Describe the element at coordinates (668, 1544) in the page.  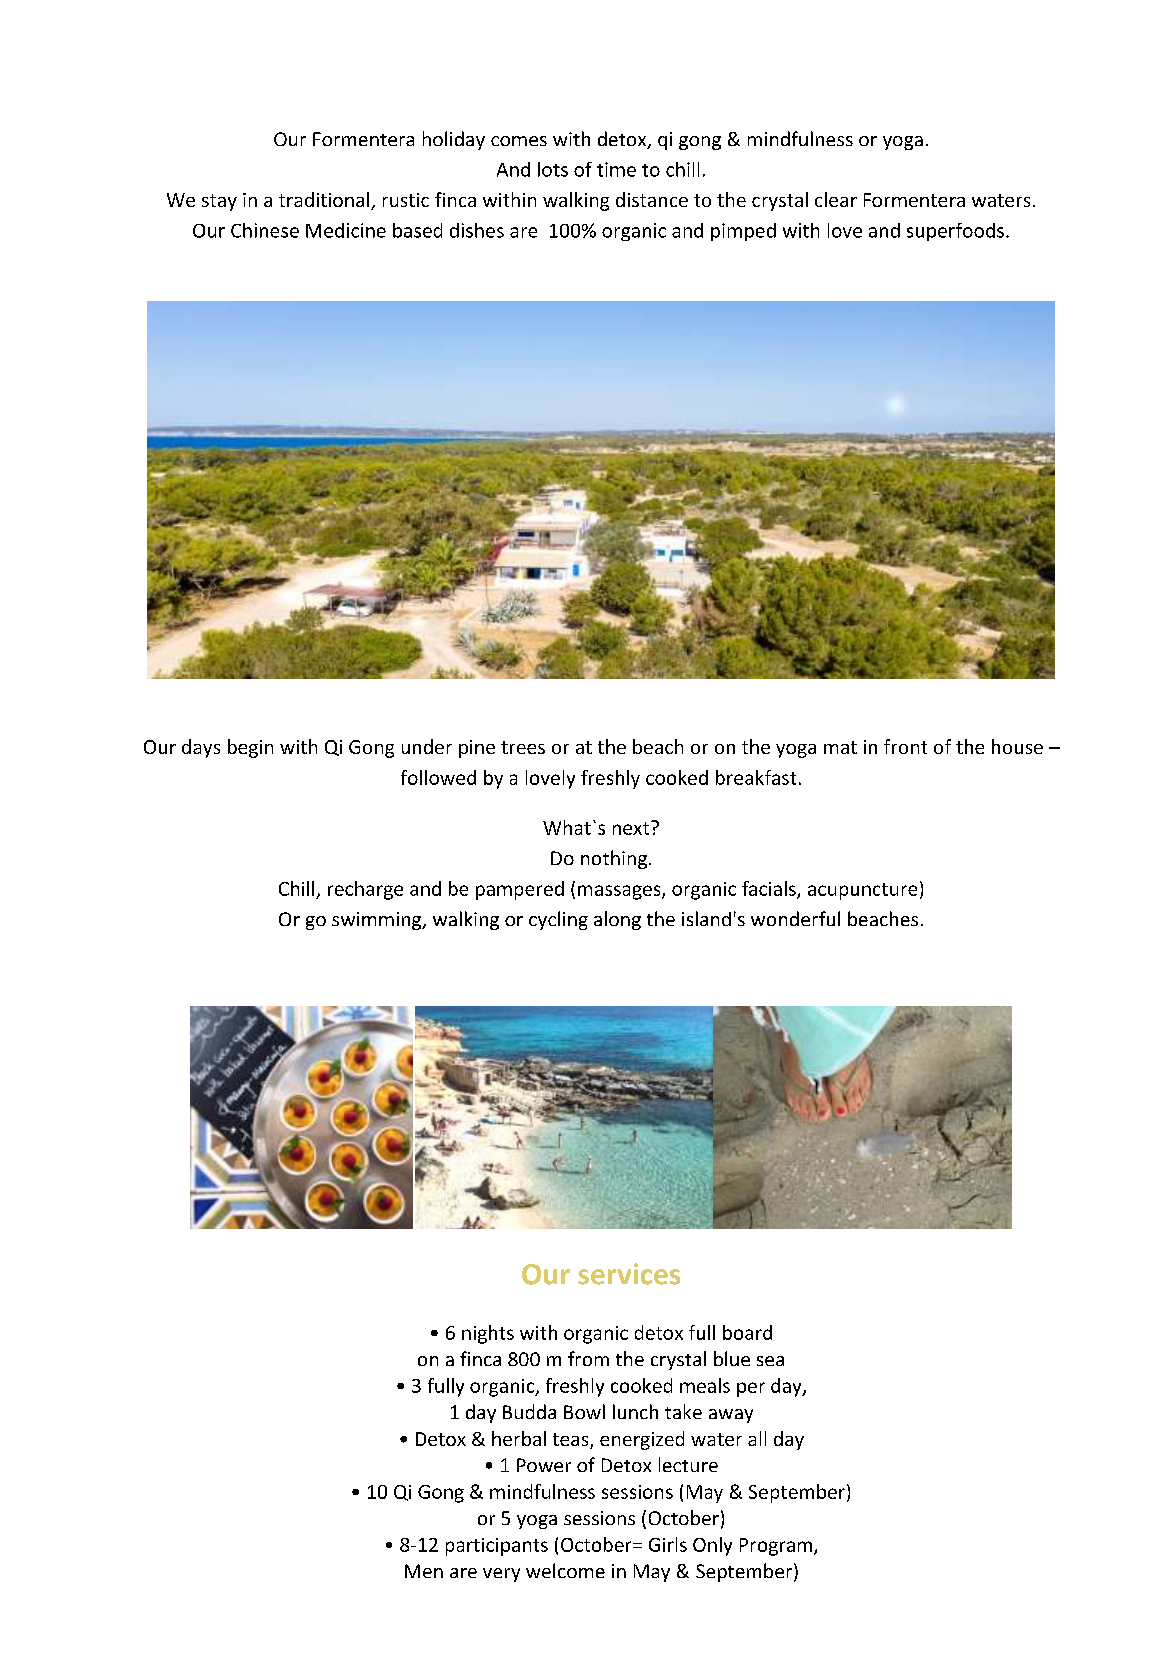
I see `Girls` at that location.
